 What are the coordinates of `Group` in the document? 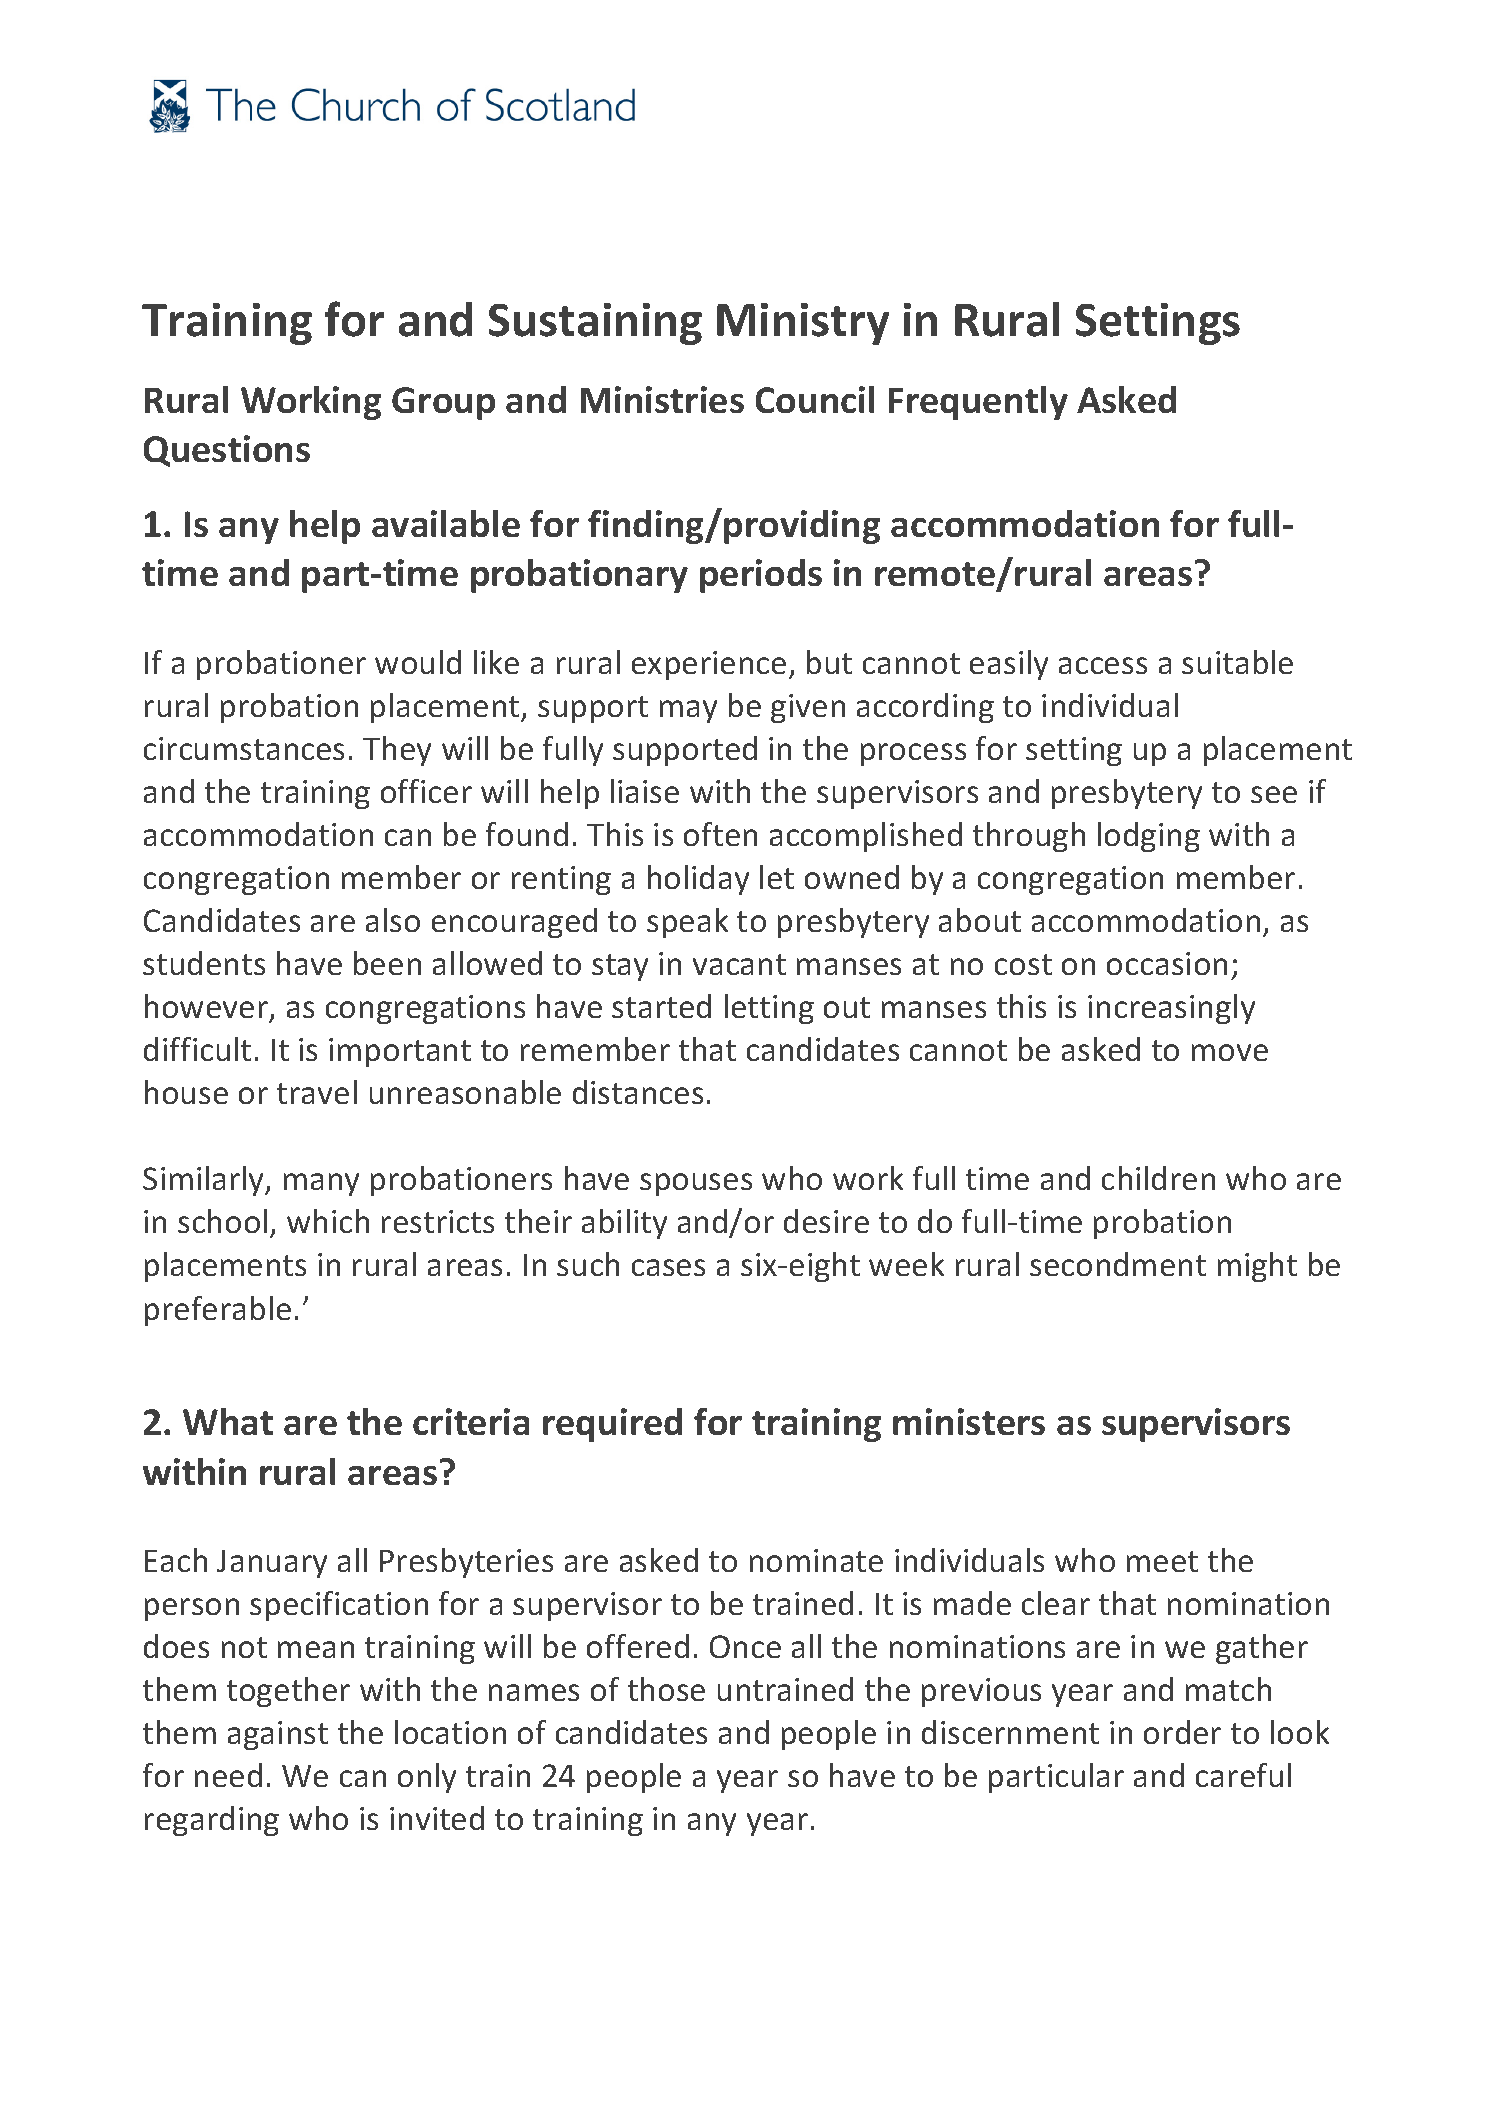 It's located at (443, 403).
